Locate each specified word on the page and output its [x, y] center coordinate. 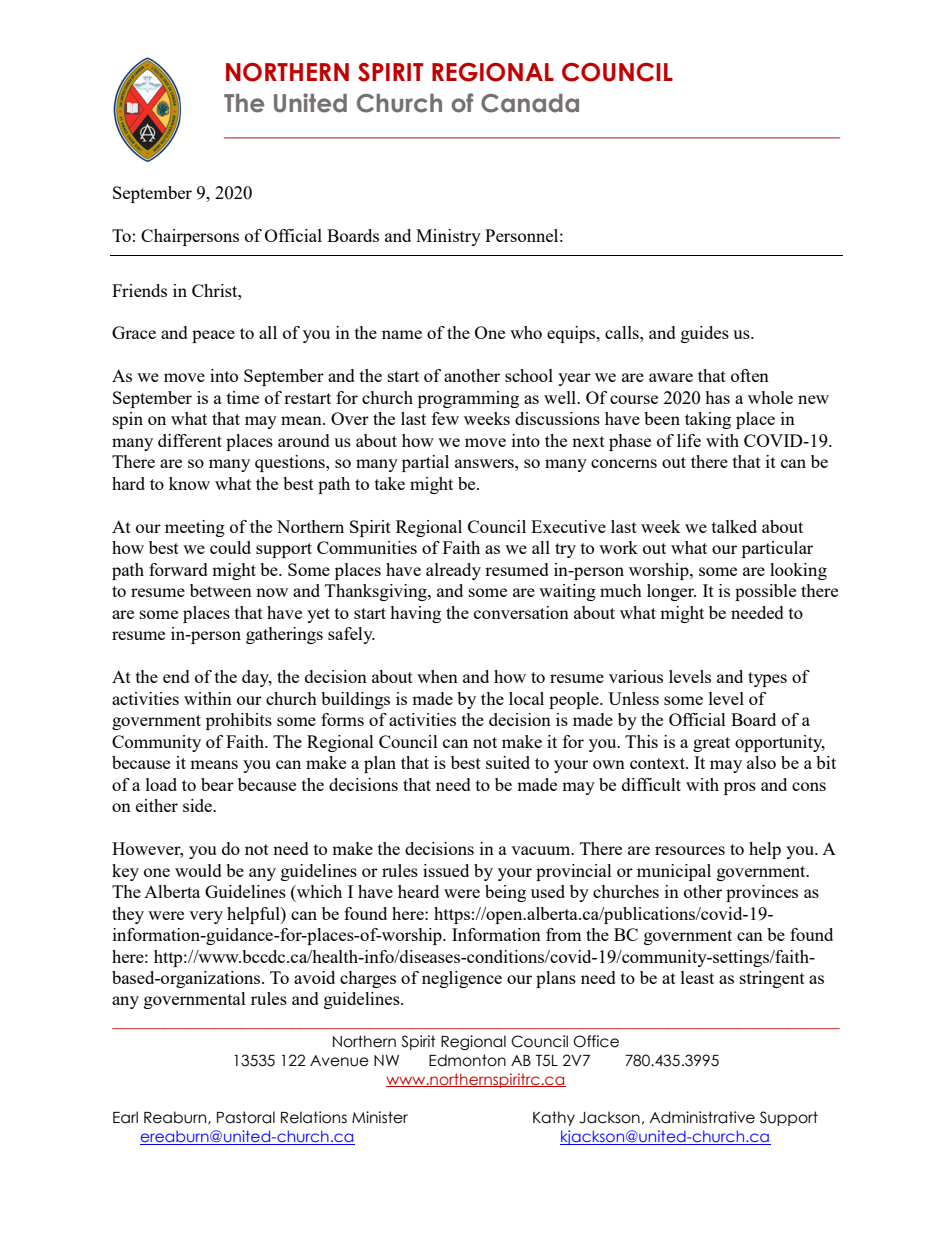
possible [765, 592]
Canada [530, 103]
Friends [139, 290]
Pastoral [246, 1117]
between [221, 590]
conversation [521, 612]
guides [705, 334]
